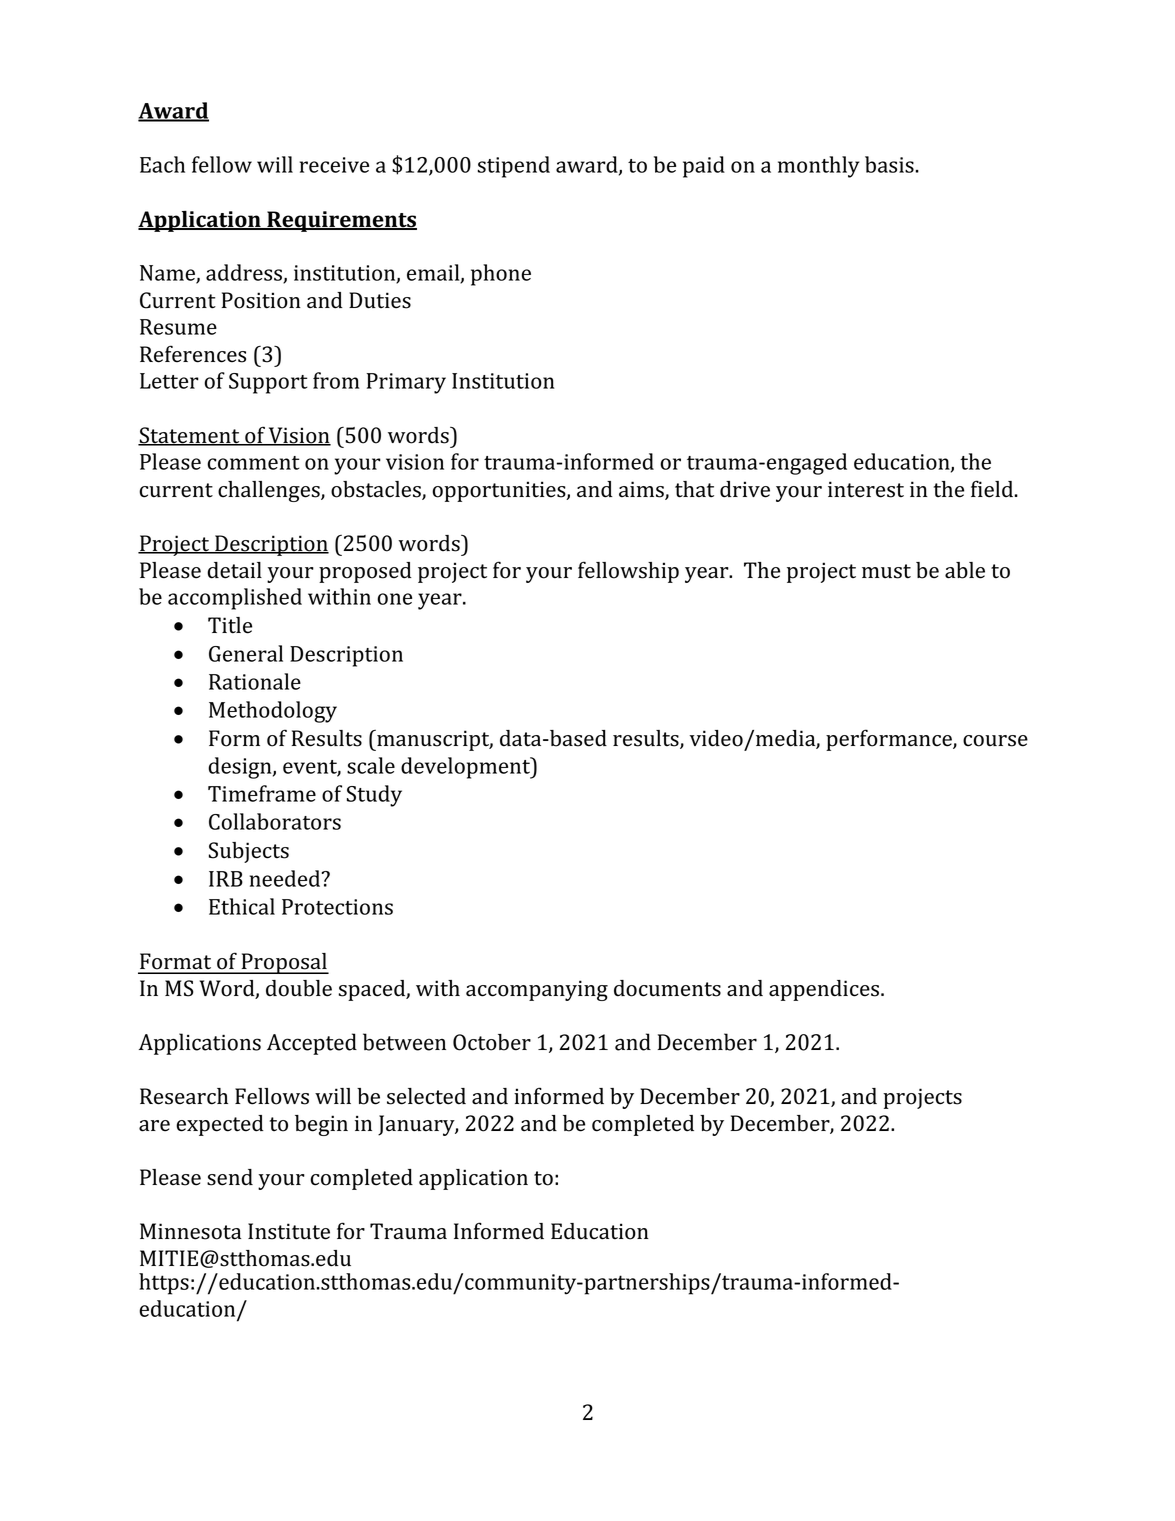  What do you see at coordinates (890, 164) in the screenshot?
I see `basis` at bounding box center [890, 164].
